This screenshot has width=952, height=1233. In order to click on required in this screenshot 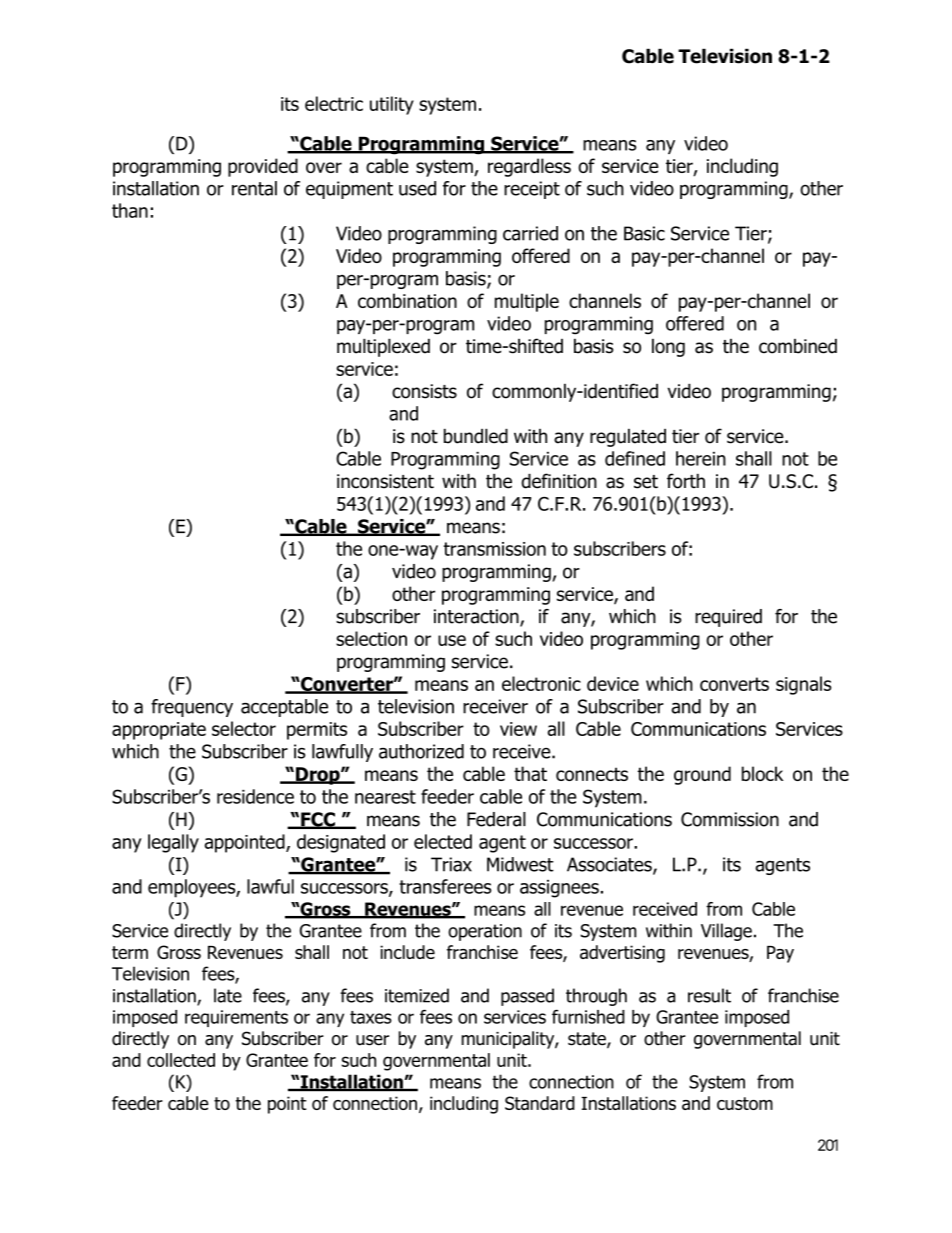, I will do `click(728, 618)`.
